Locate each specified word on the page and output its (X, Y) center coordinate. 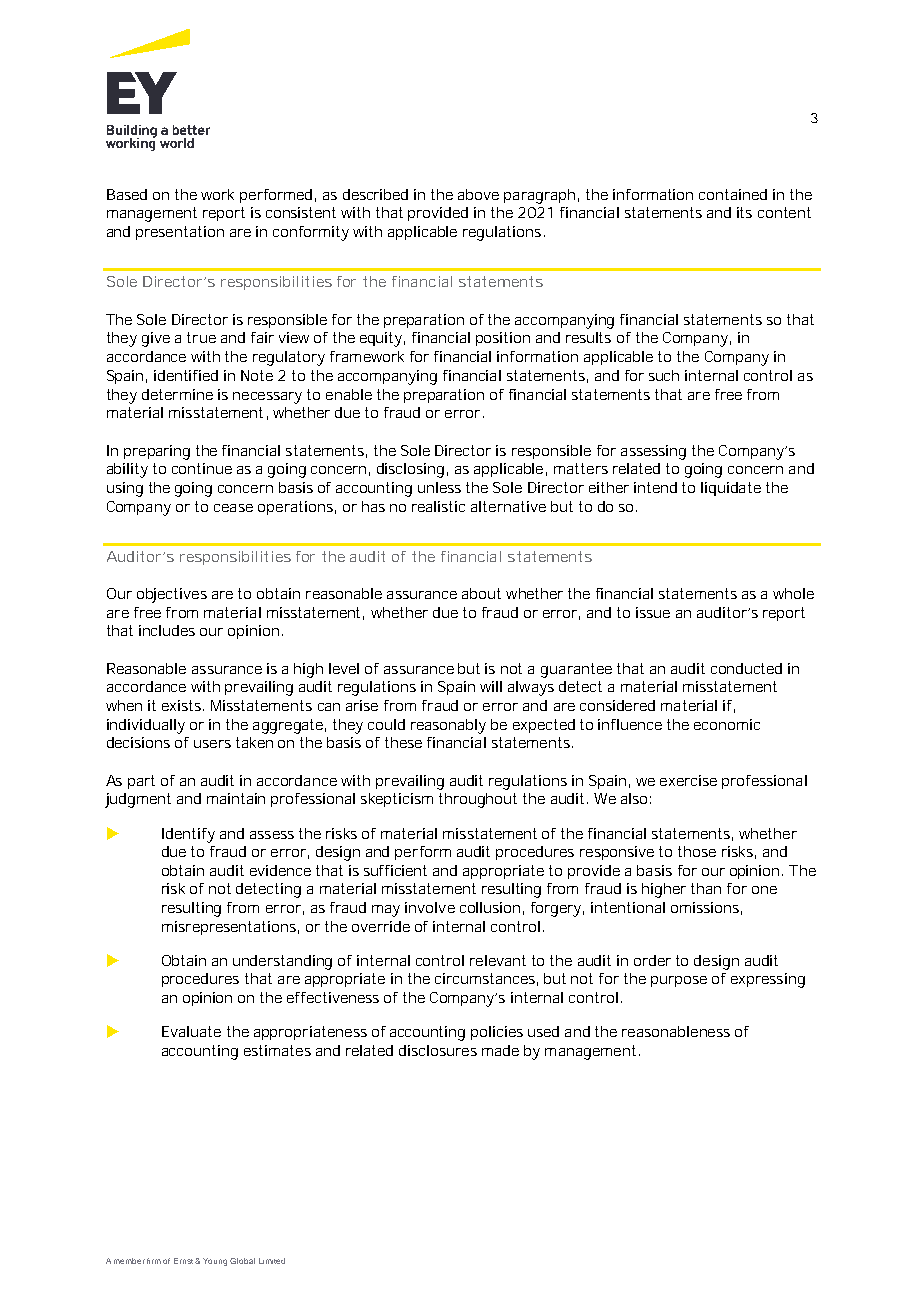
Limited (272, 1261)
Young (215, 1262)
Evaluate (191, 1031)
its (744, 212)
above (478, 194)
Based (127, 194)
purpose (679, 981)
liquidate (731, 489)
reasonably (448, 726)
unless (439, 487)
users (212, 744)
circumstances (485, 978)
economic (727, 724)
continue (202, 468)
